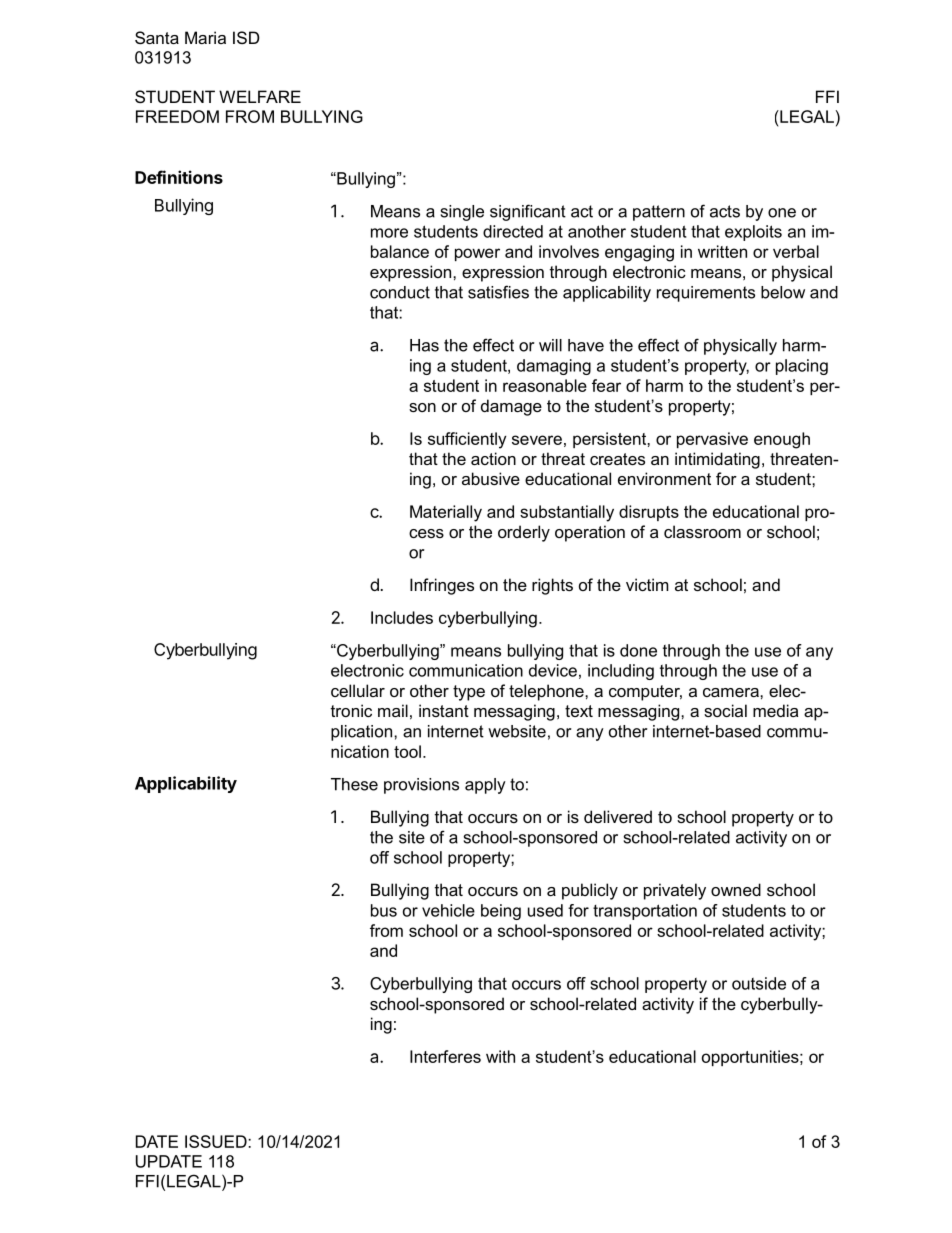 This screenshot has height=1233, width=952. Describe the element at coordinates (424, 345) in the screenshot. I see `Has` at that location.
